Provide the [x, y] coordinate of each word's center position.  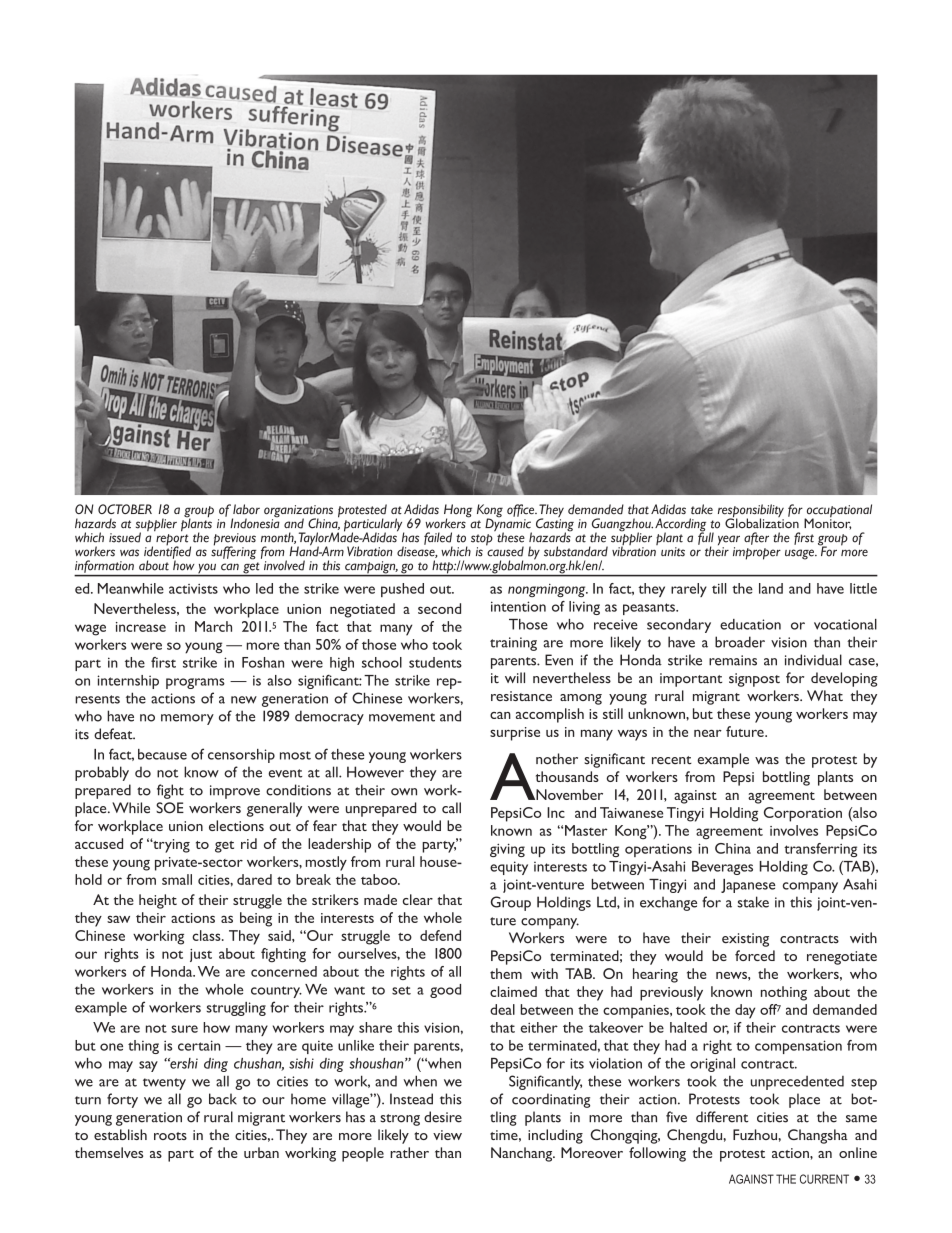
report [173, 541]
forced [755, 955]
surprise [515, 734]
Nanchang [523, 1154]
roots [170, 1136]
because [162, 754]
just [201, 955]
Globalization [762, 522]
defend [440, 935]
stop [482, 541]
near [708, 733]
